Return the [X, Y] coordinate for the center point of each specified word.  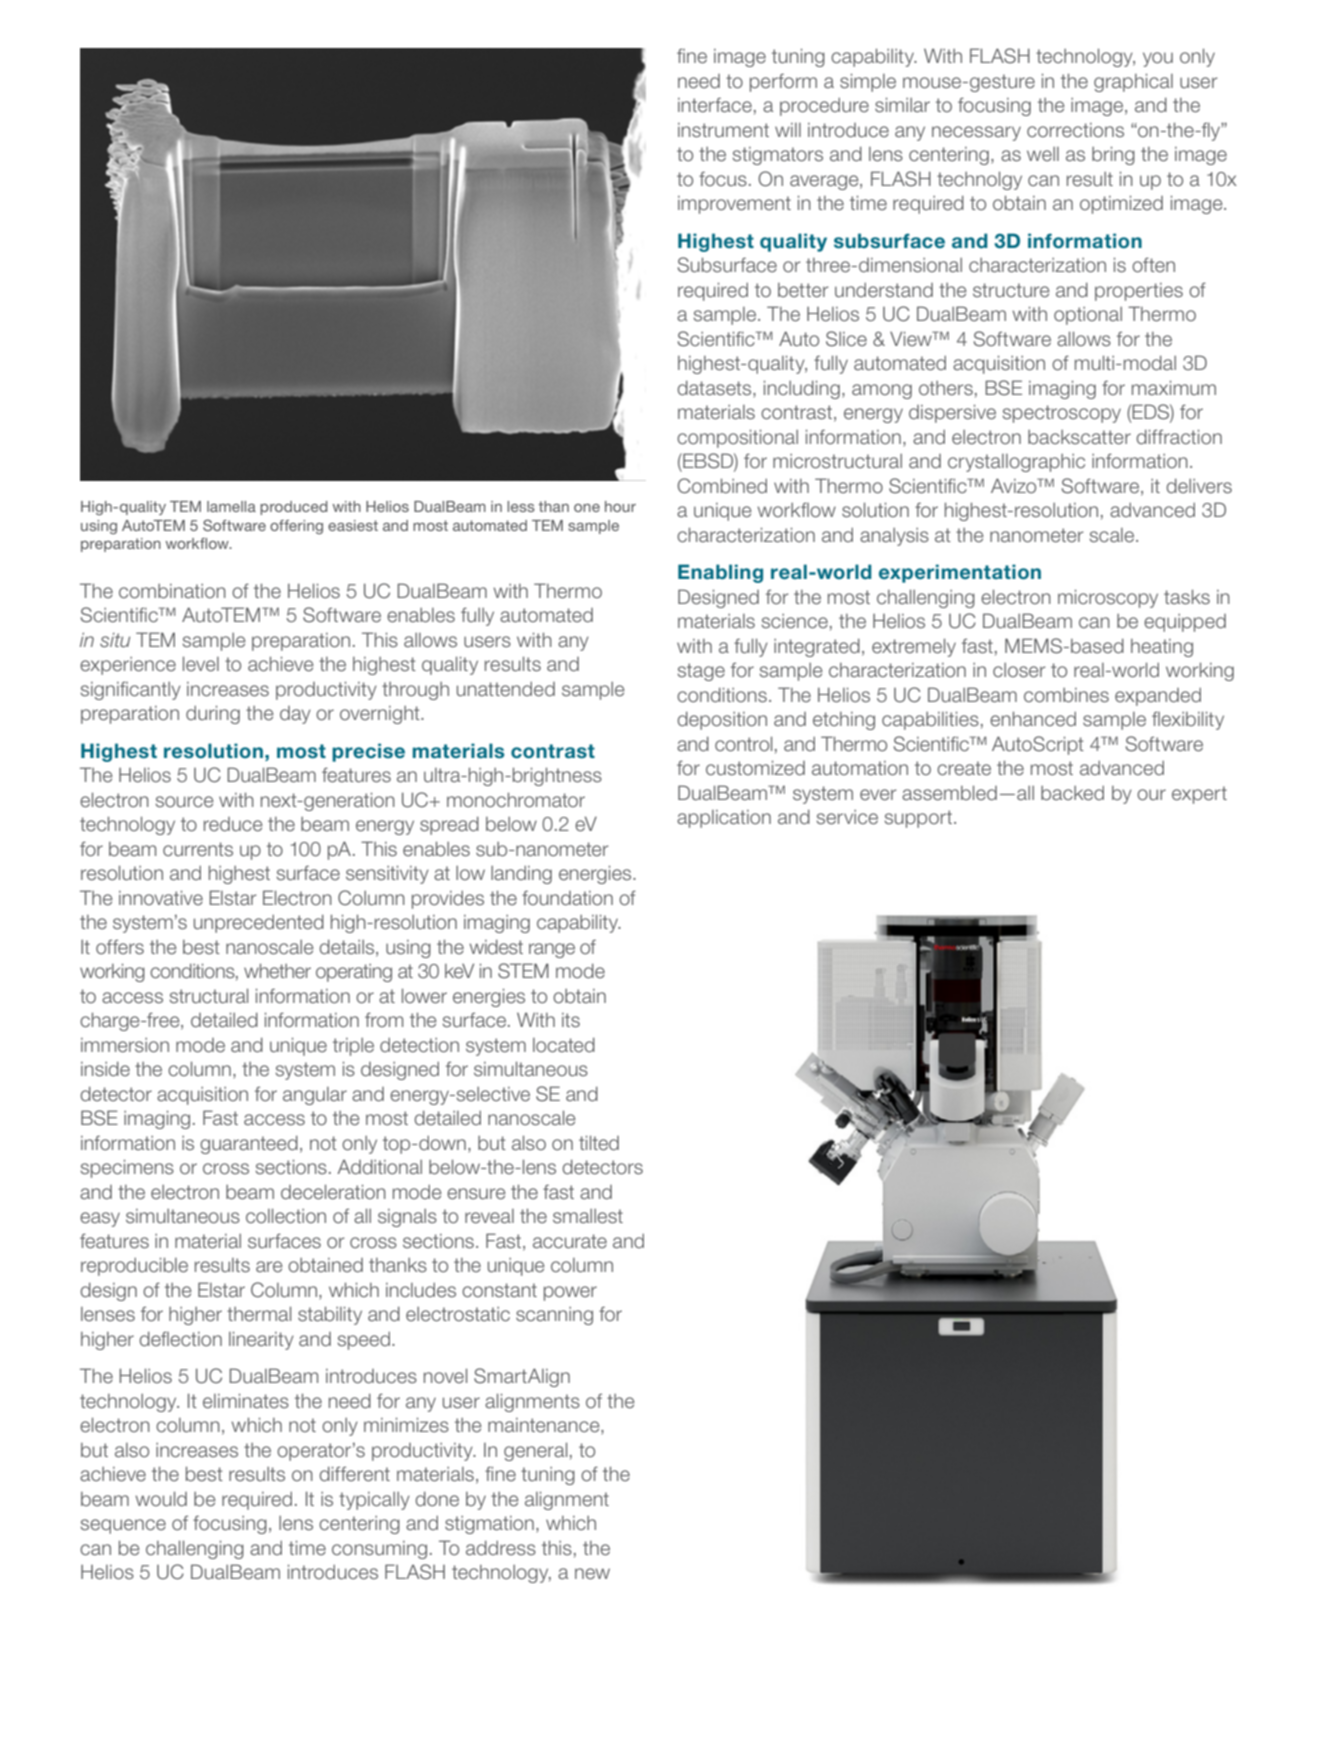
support [919, 819]
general [535, 1451]
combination [172, 591]
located [564, 1045]
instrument [723, 130]
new [592, 1574]
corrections [1075, 130]
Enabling [720, 573]
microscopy [1108, 598]
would [161, 1499]
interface [715, 105]
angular [315, 1096]
